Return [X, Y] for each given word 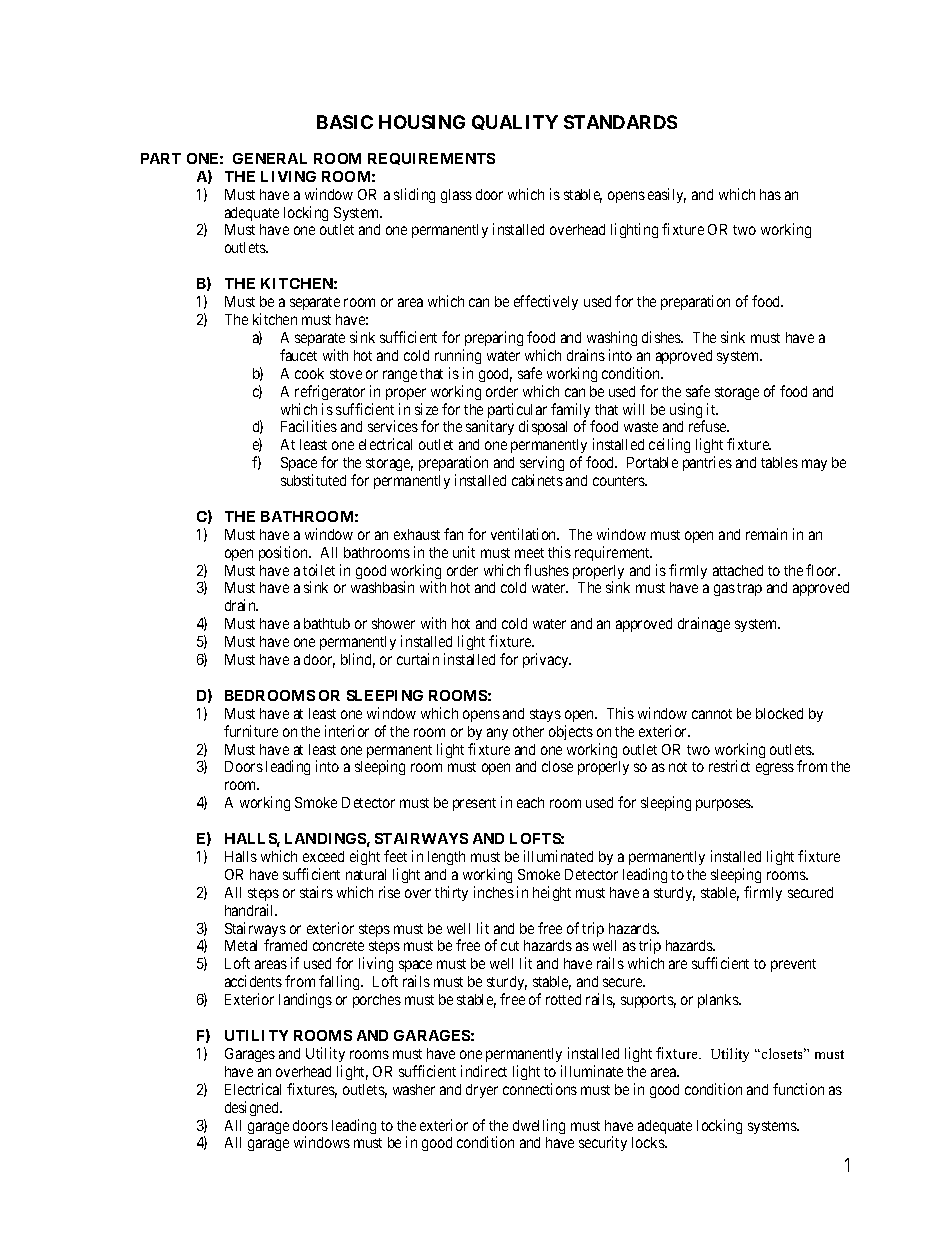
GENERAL [270, 158]
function [798, 1089]
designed [253, 1108]
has [770, 194]
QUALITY [515, 122]
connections [540, 1089]
